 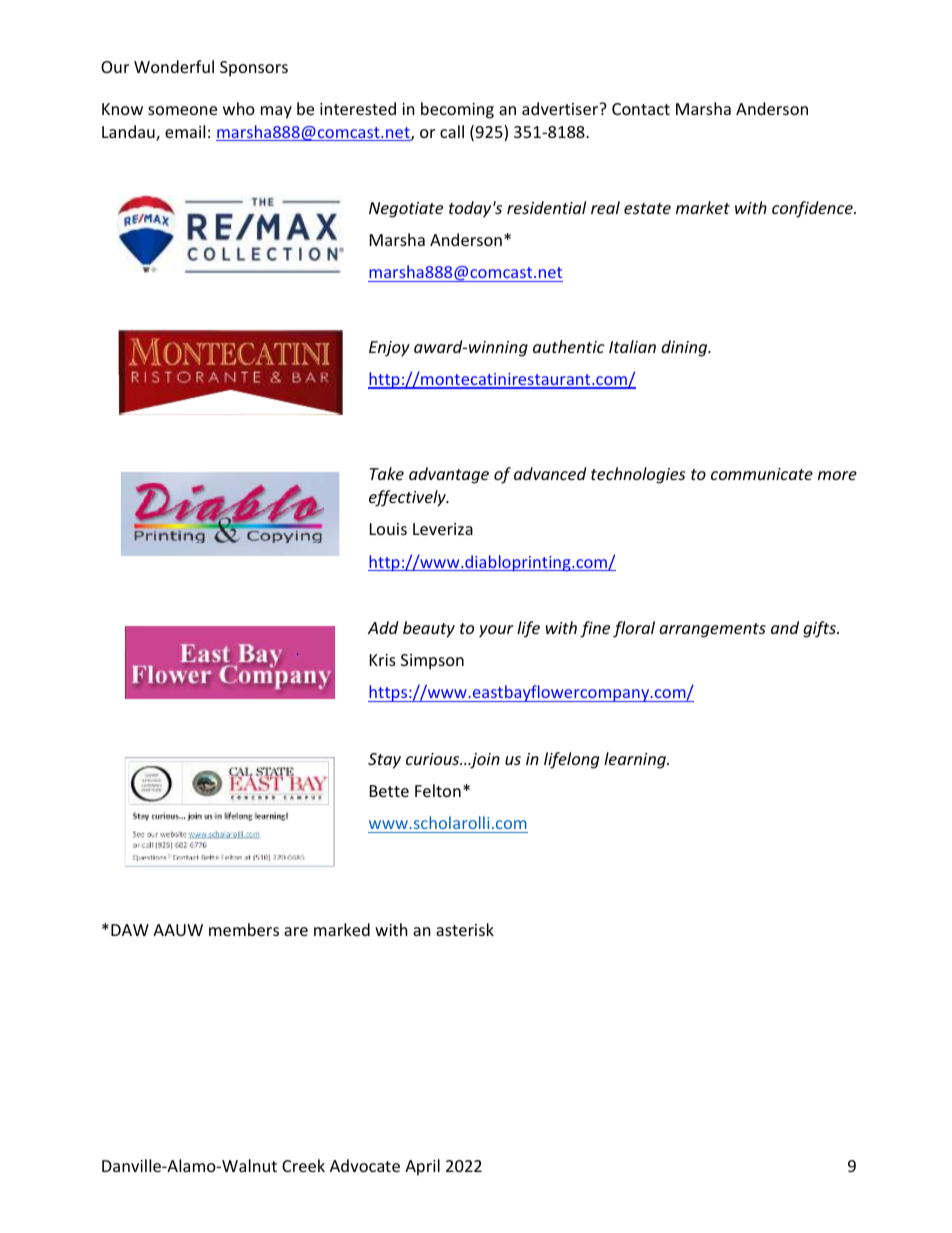 What do you see at coordinates (449, 475) in the screenshot?
I see `advantage` at bounding box center [449, 475].
